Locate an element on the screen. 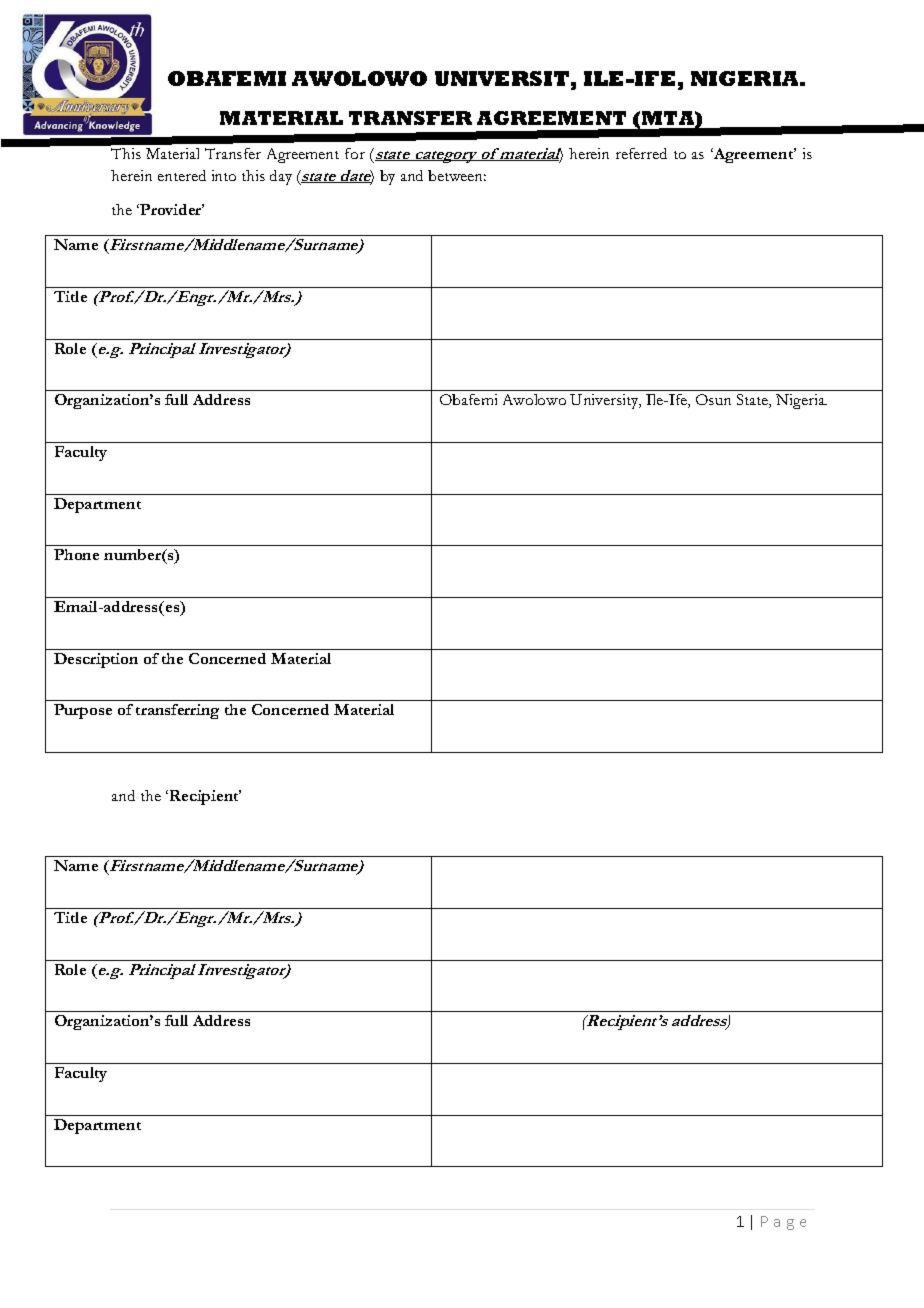 This screenshot has height=1308, width=924. entered is located at coordinates (182, 175).
